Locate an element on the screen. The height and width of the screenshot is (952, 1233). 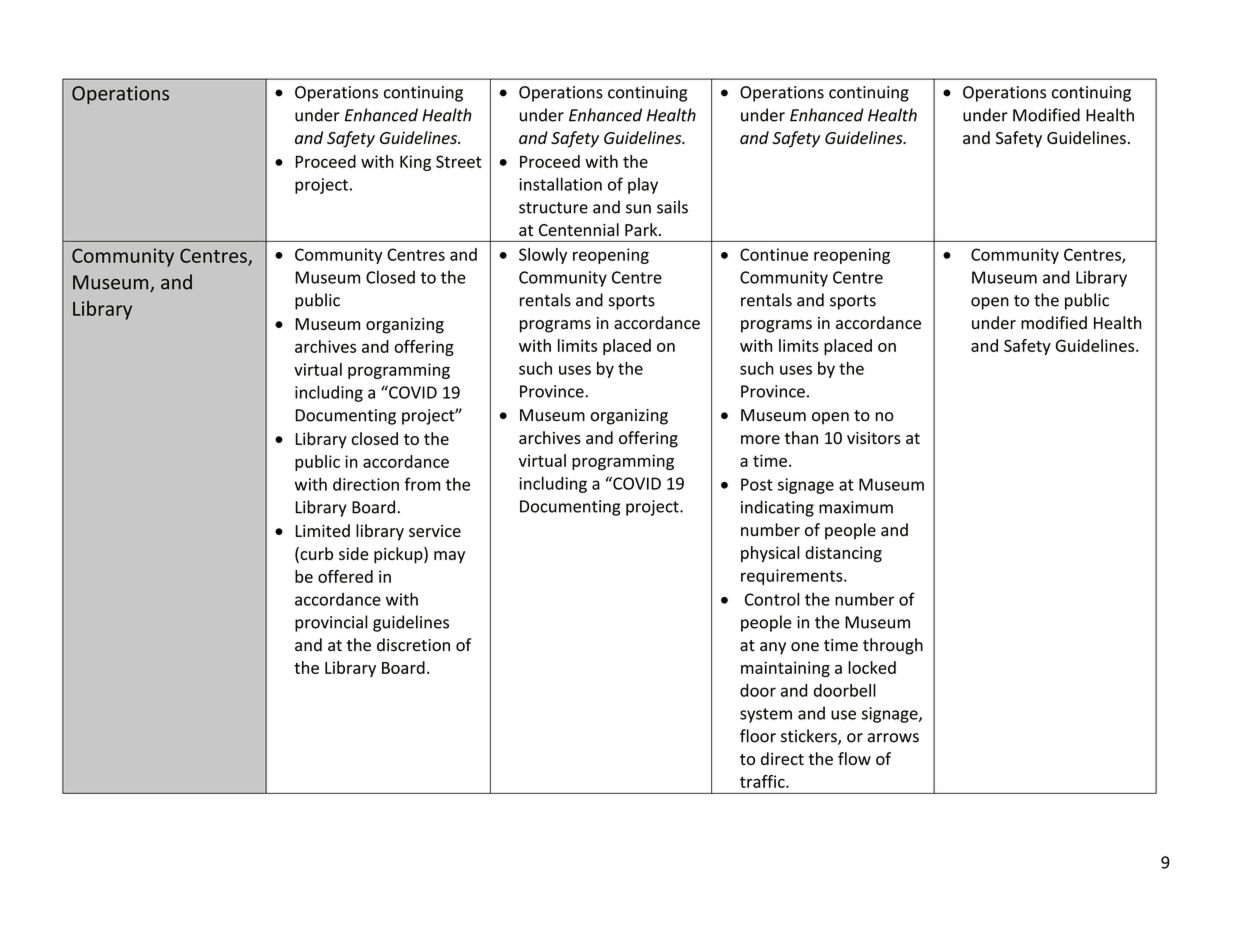
flow is located at coordinates (854, 758).
